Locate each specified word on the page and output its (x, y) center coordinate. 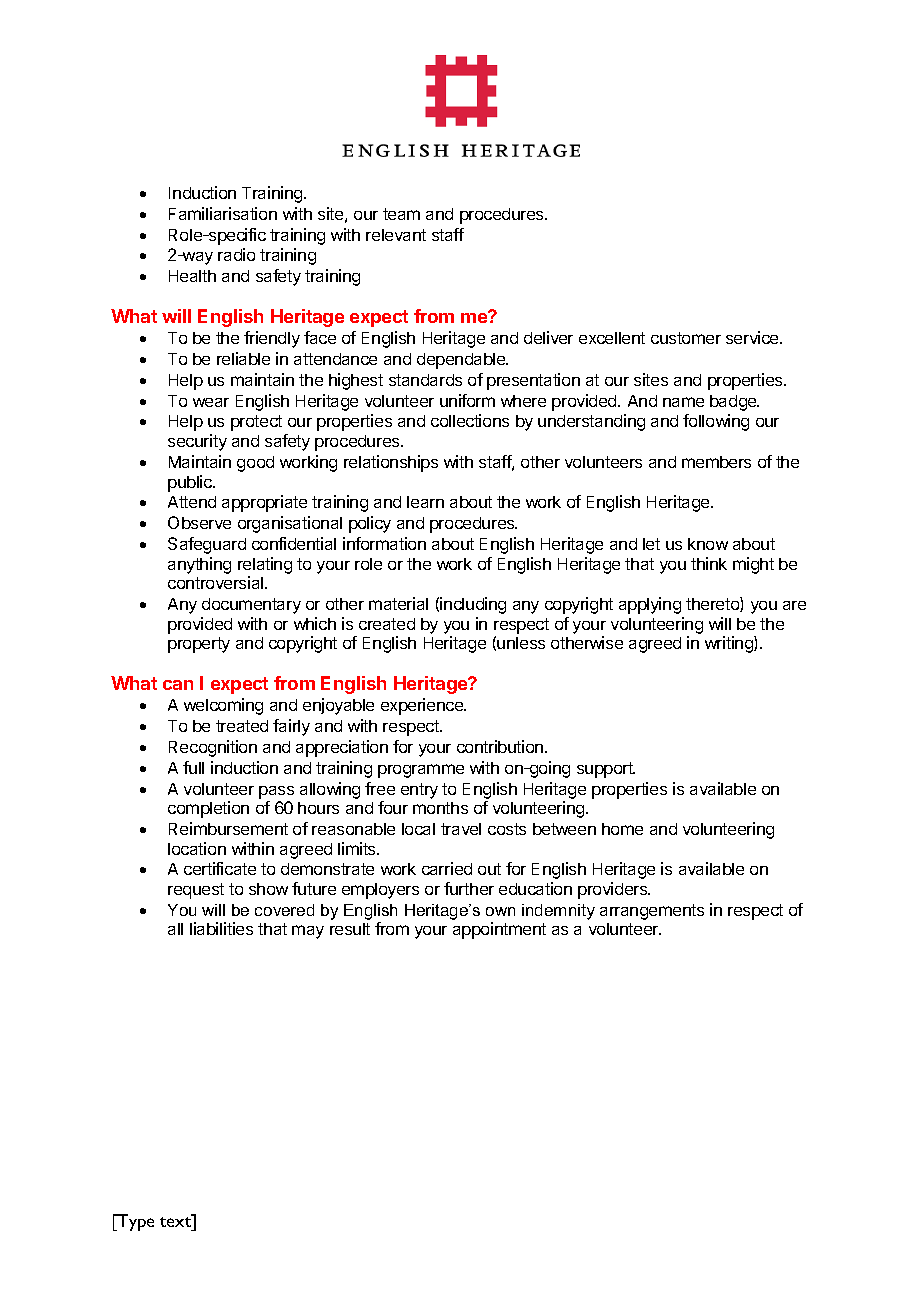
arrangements (652, 912)
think (709, 563)
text (177, 1221)
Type (135, 1222)
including (473, 605)
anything (199, 565)
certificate (220, 868)
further (469, 888)
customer (686, 338)
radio (236, 254)
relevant (396, 235)
